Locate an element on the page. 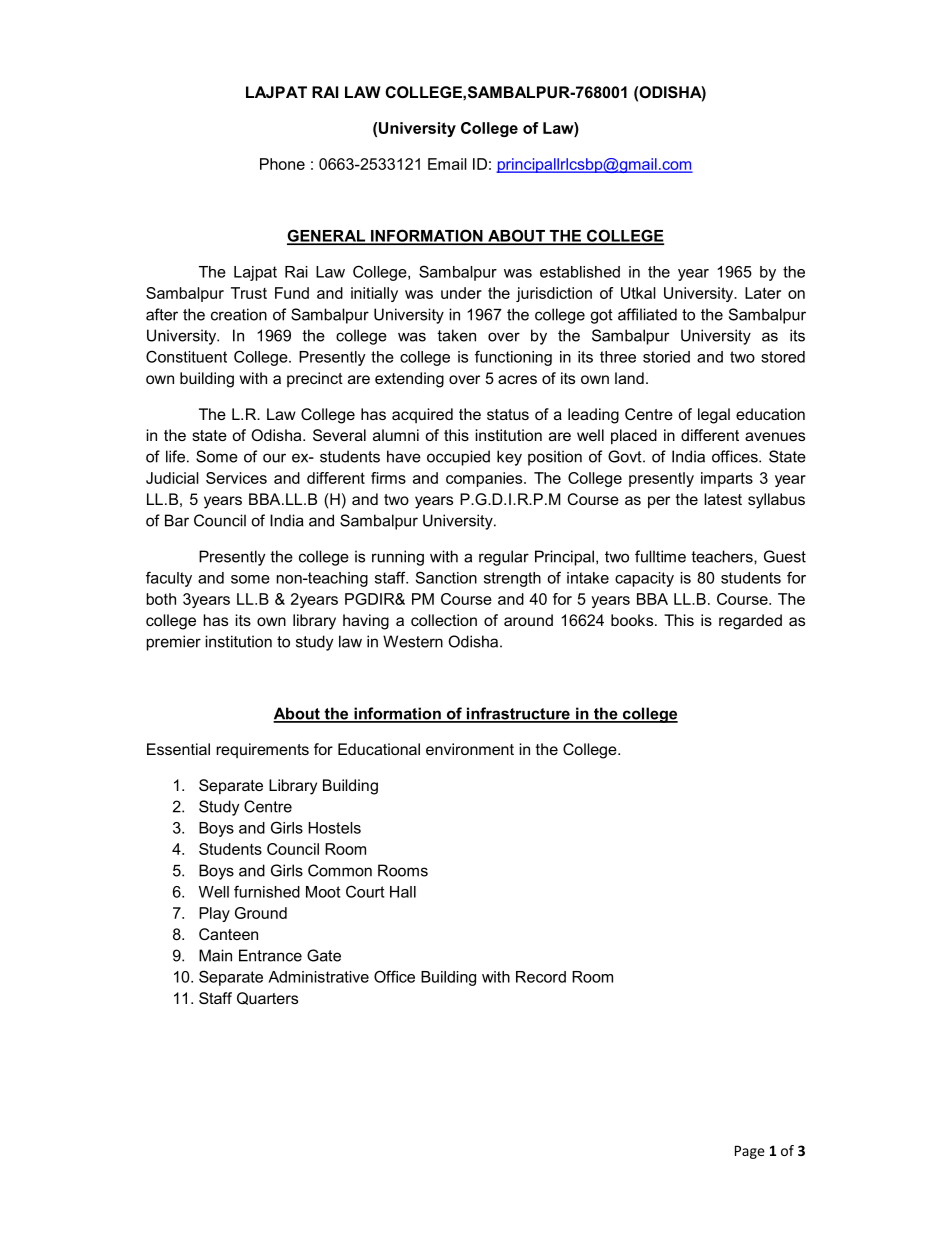 The width and height of the page is (952, 1233). Email is located at coordinates (447, 164).
